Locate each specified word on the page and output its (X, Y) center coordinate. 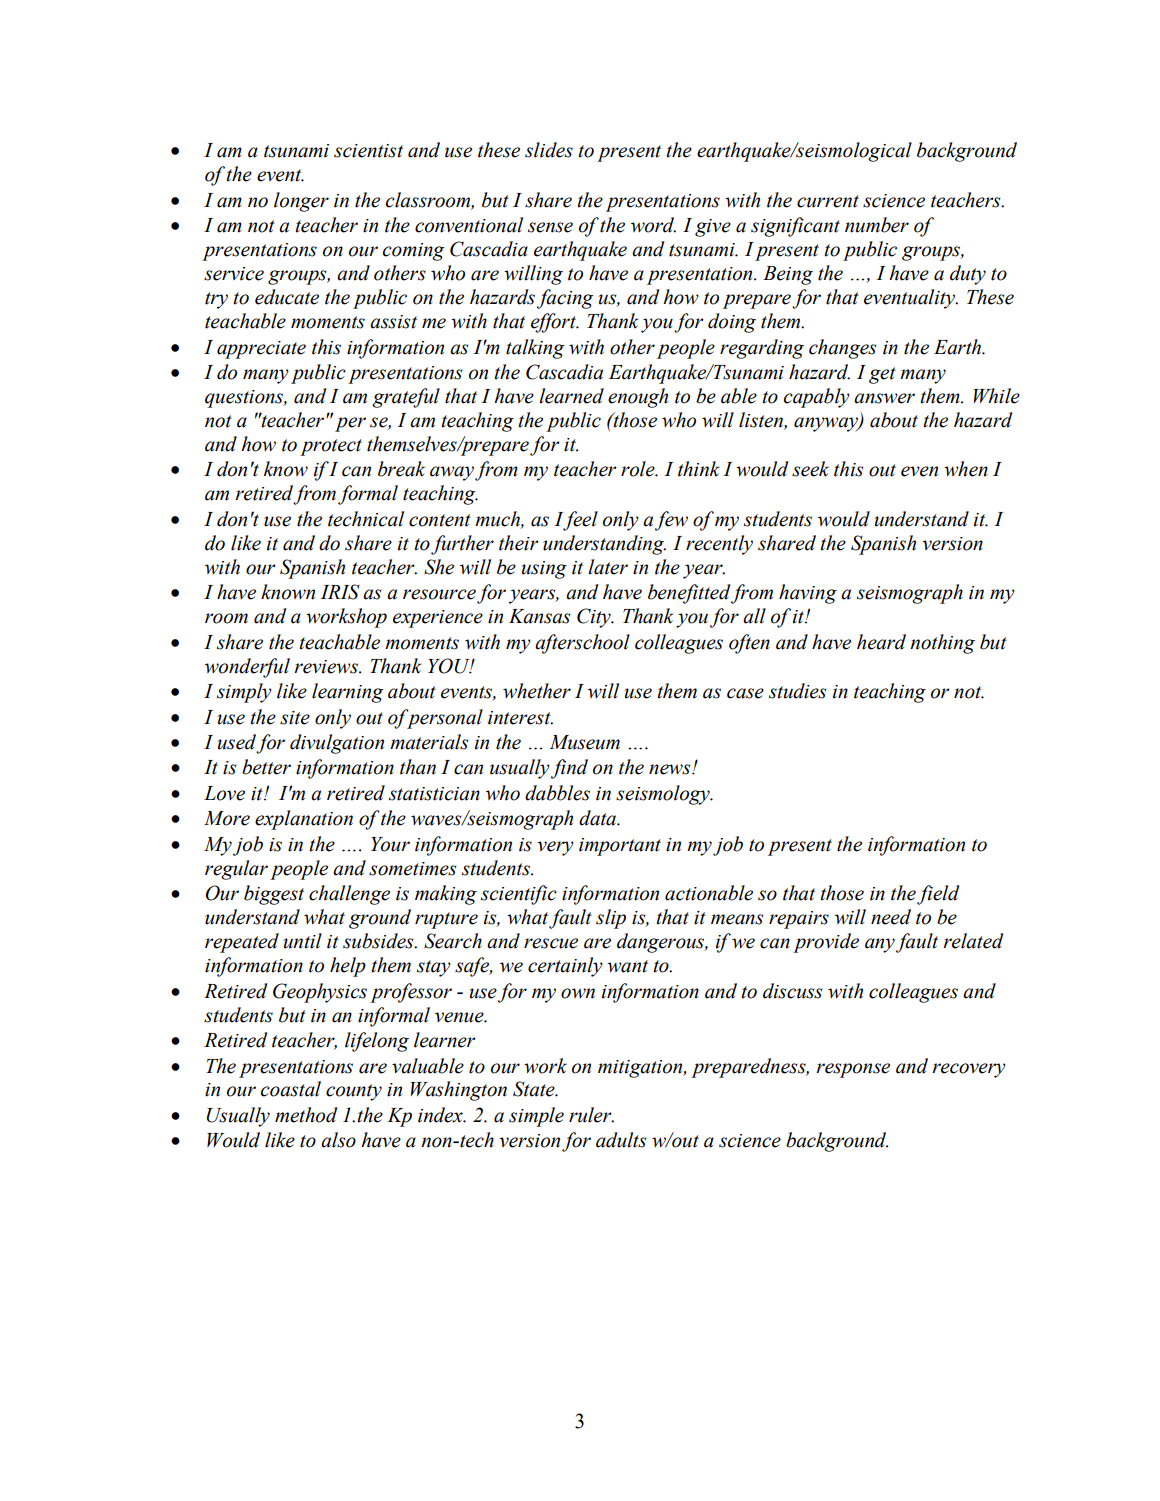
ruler (591, 1115)
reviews (327, 667)
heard (881, 642)
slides (549, 150)
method (306, 1115)
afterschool (582, 644)
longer (301, 202)
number (877, 225)
